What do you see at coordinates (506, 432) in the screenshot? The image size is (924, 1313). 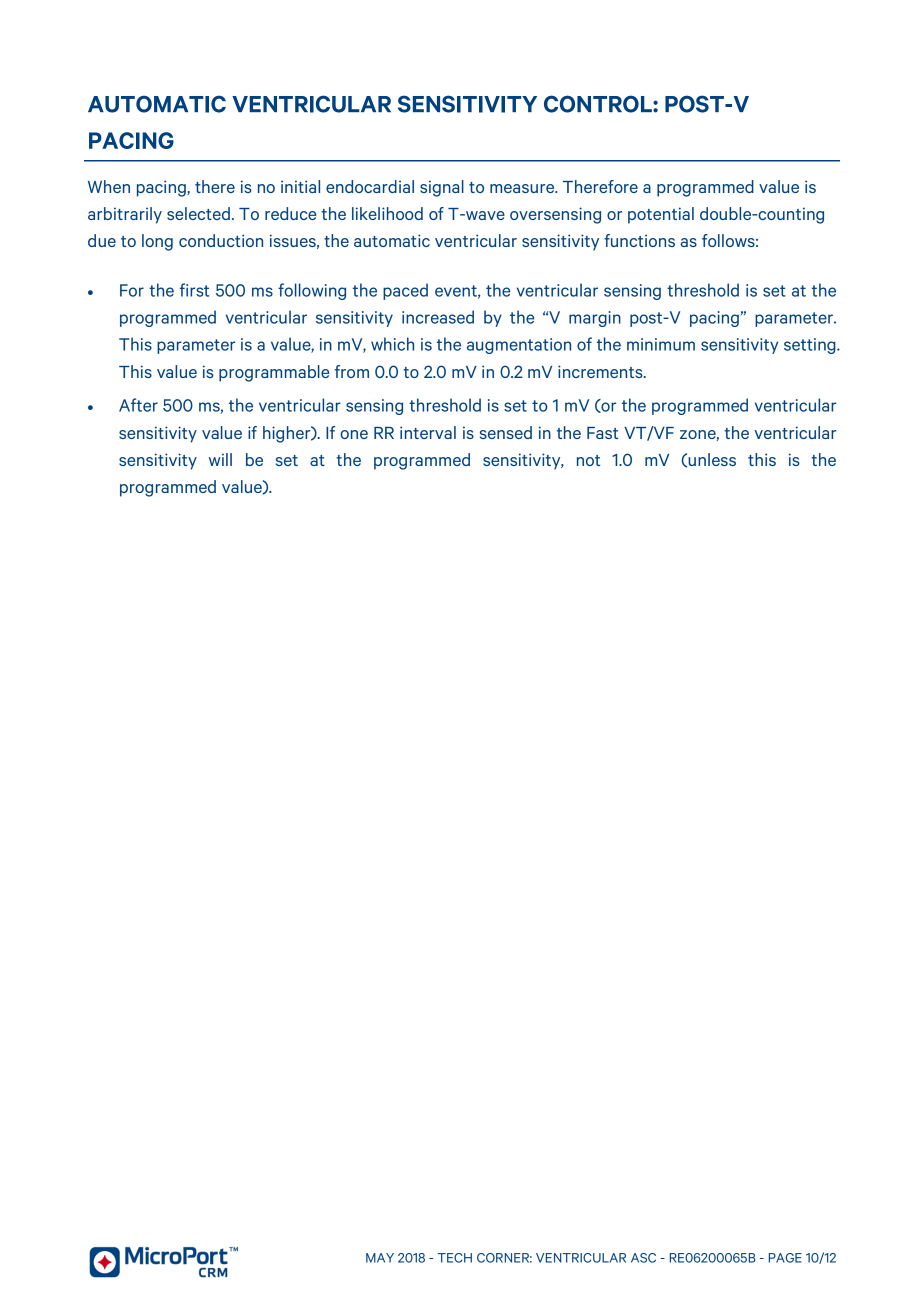 I see `sensed` at bounding box center [506, 432].
